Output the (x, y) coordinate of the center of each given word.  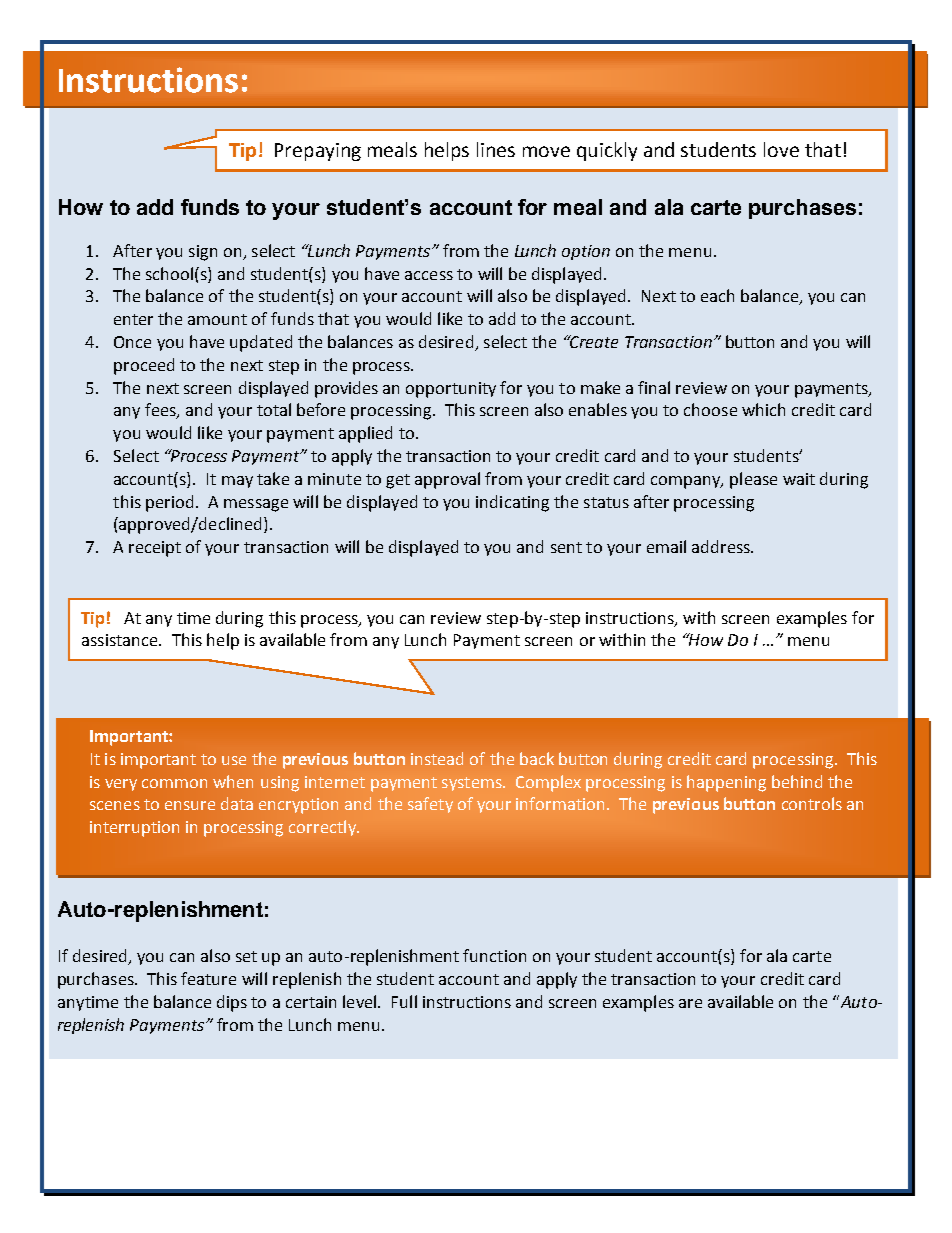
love (781, 149)
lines (496, 149)
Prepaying (318, 152)
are (690, 1003)
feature (208, 978)
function (494, 955)
